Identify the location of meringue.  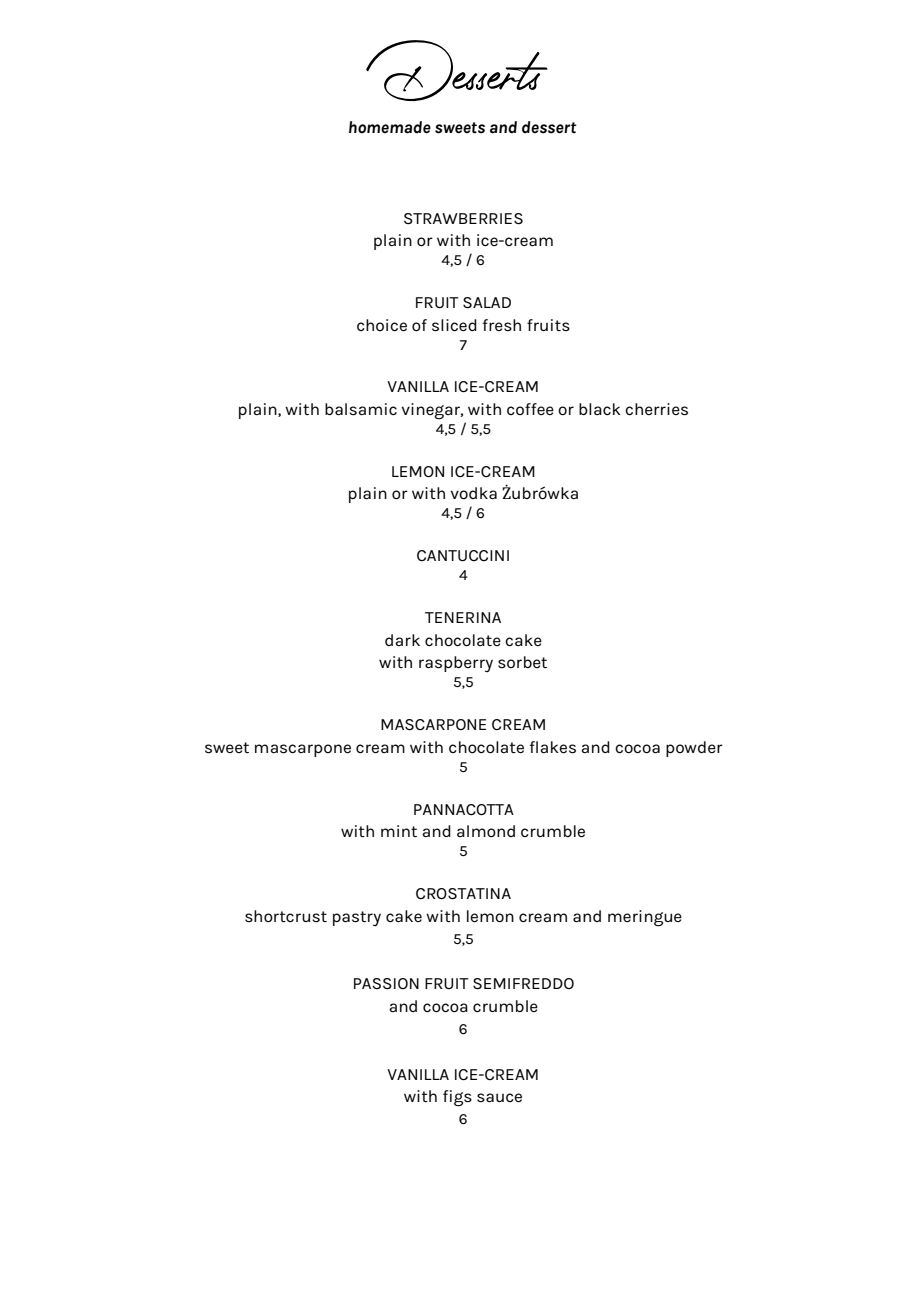
(645, 918).
